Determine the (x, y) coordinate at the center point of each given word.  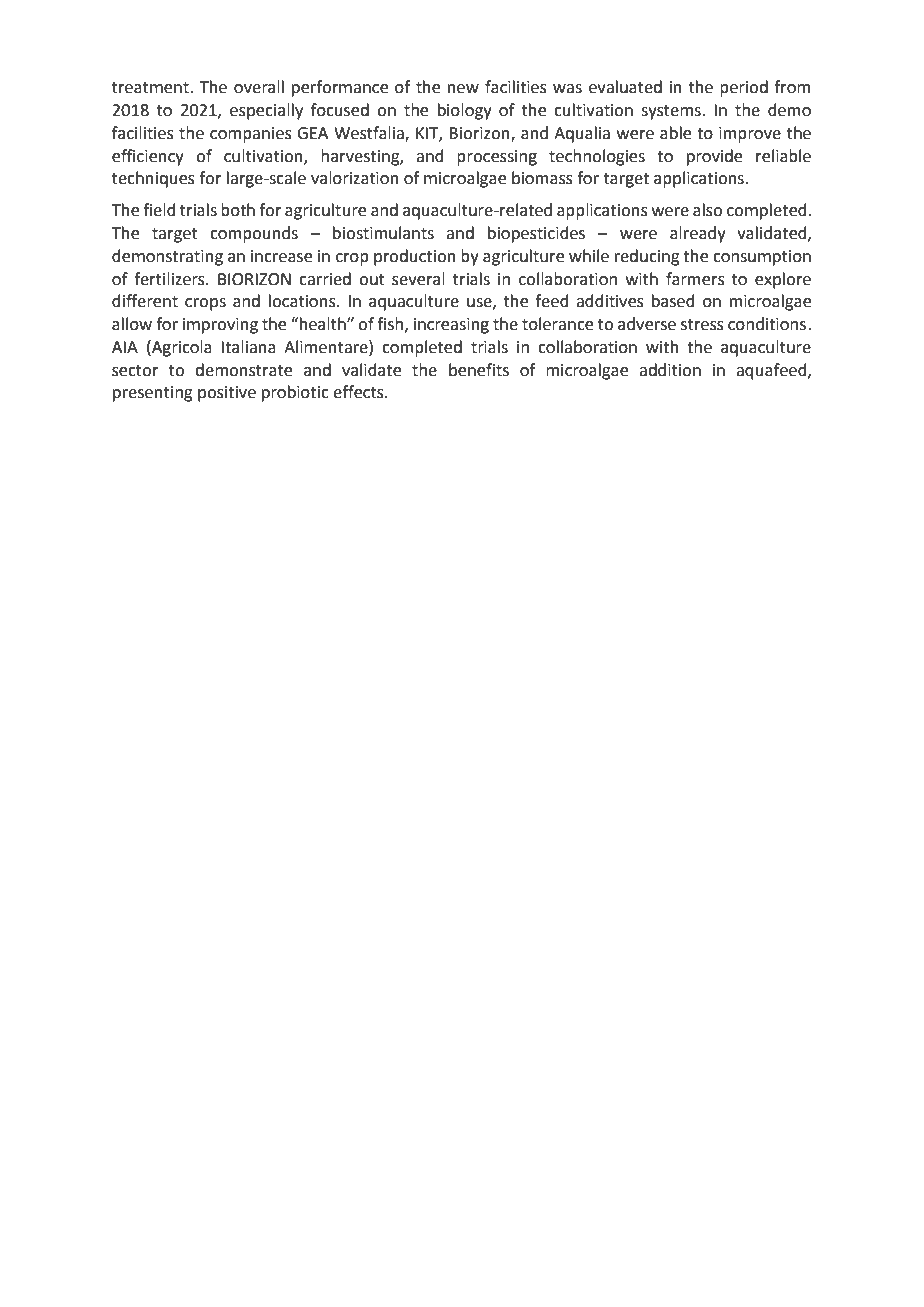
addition (670, 370)
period (744, 88)
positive (227, 394)
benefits (479, 370)
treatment (151, 88)
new (463, 89)
